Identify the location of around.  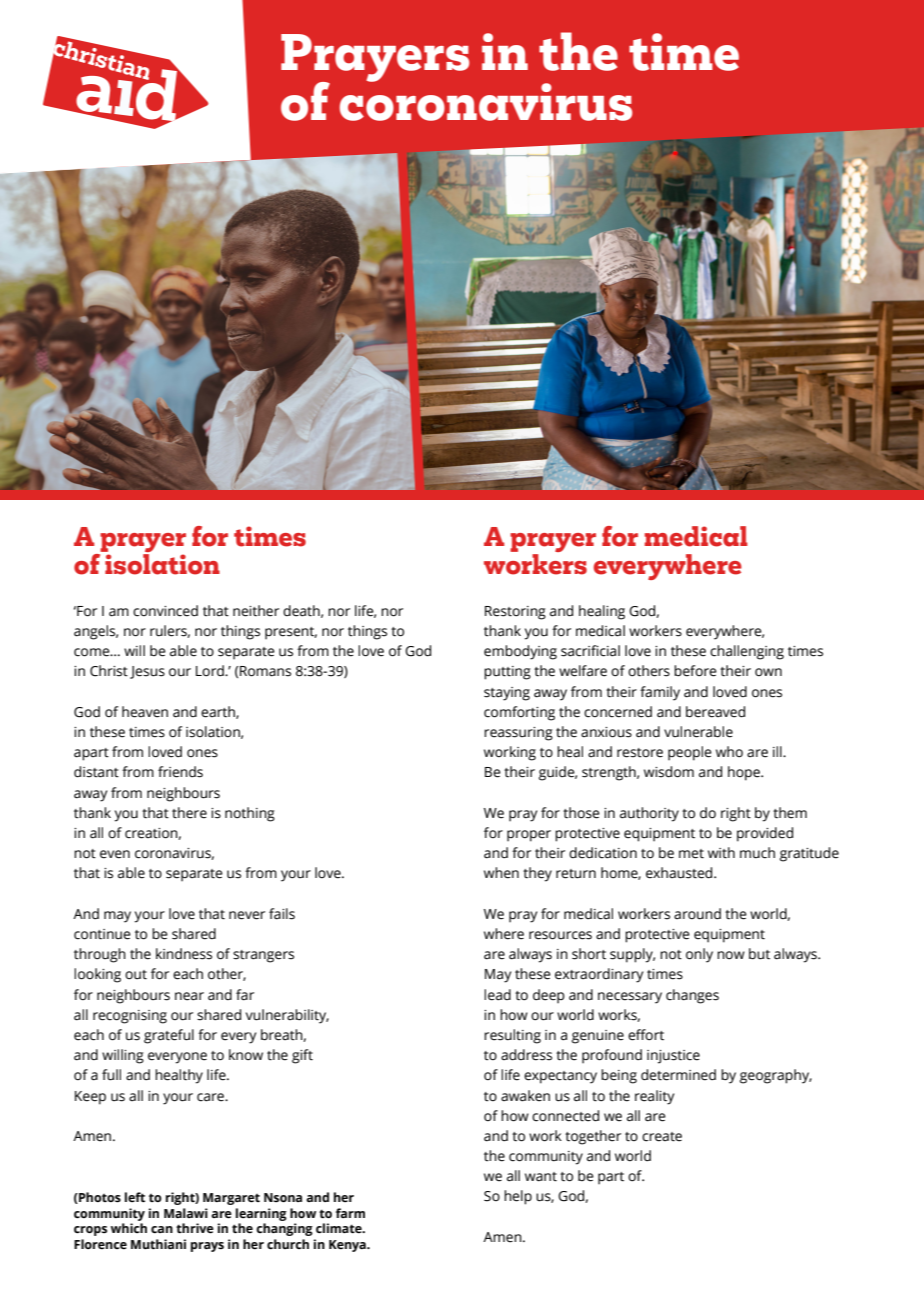
(697, 914).
